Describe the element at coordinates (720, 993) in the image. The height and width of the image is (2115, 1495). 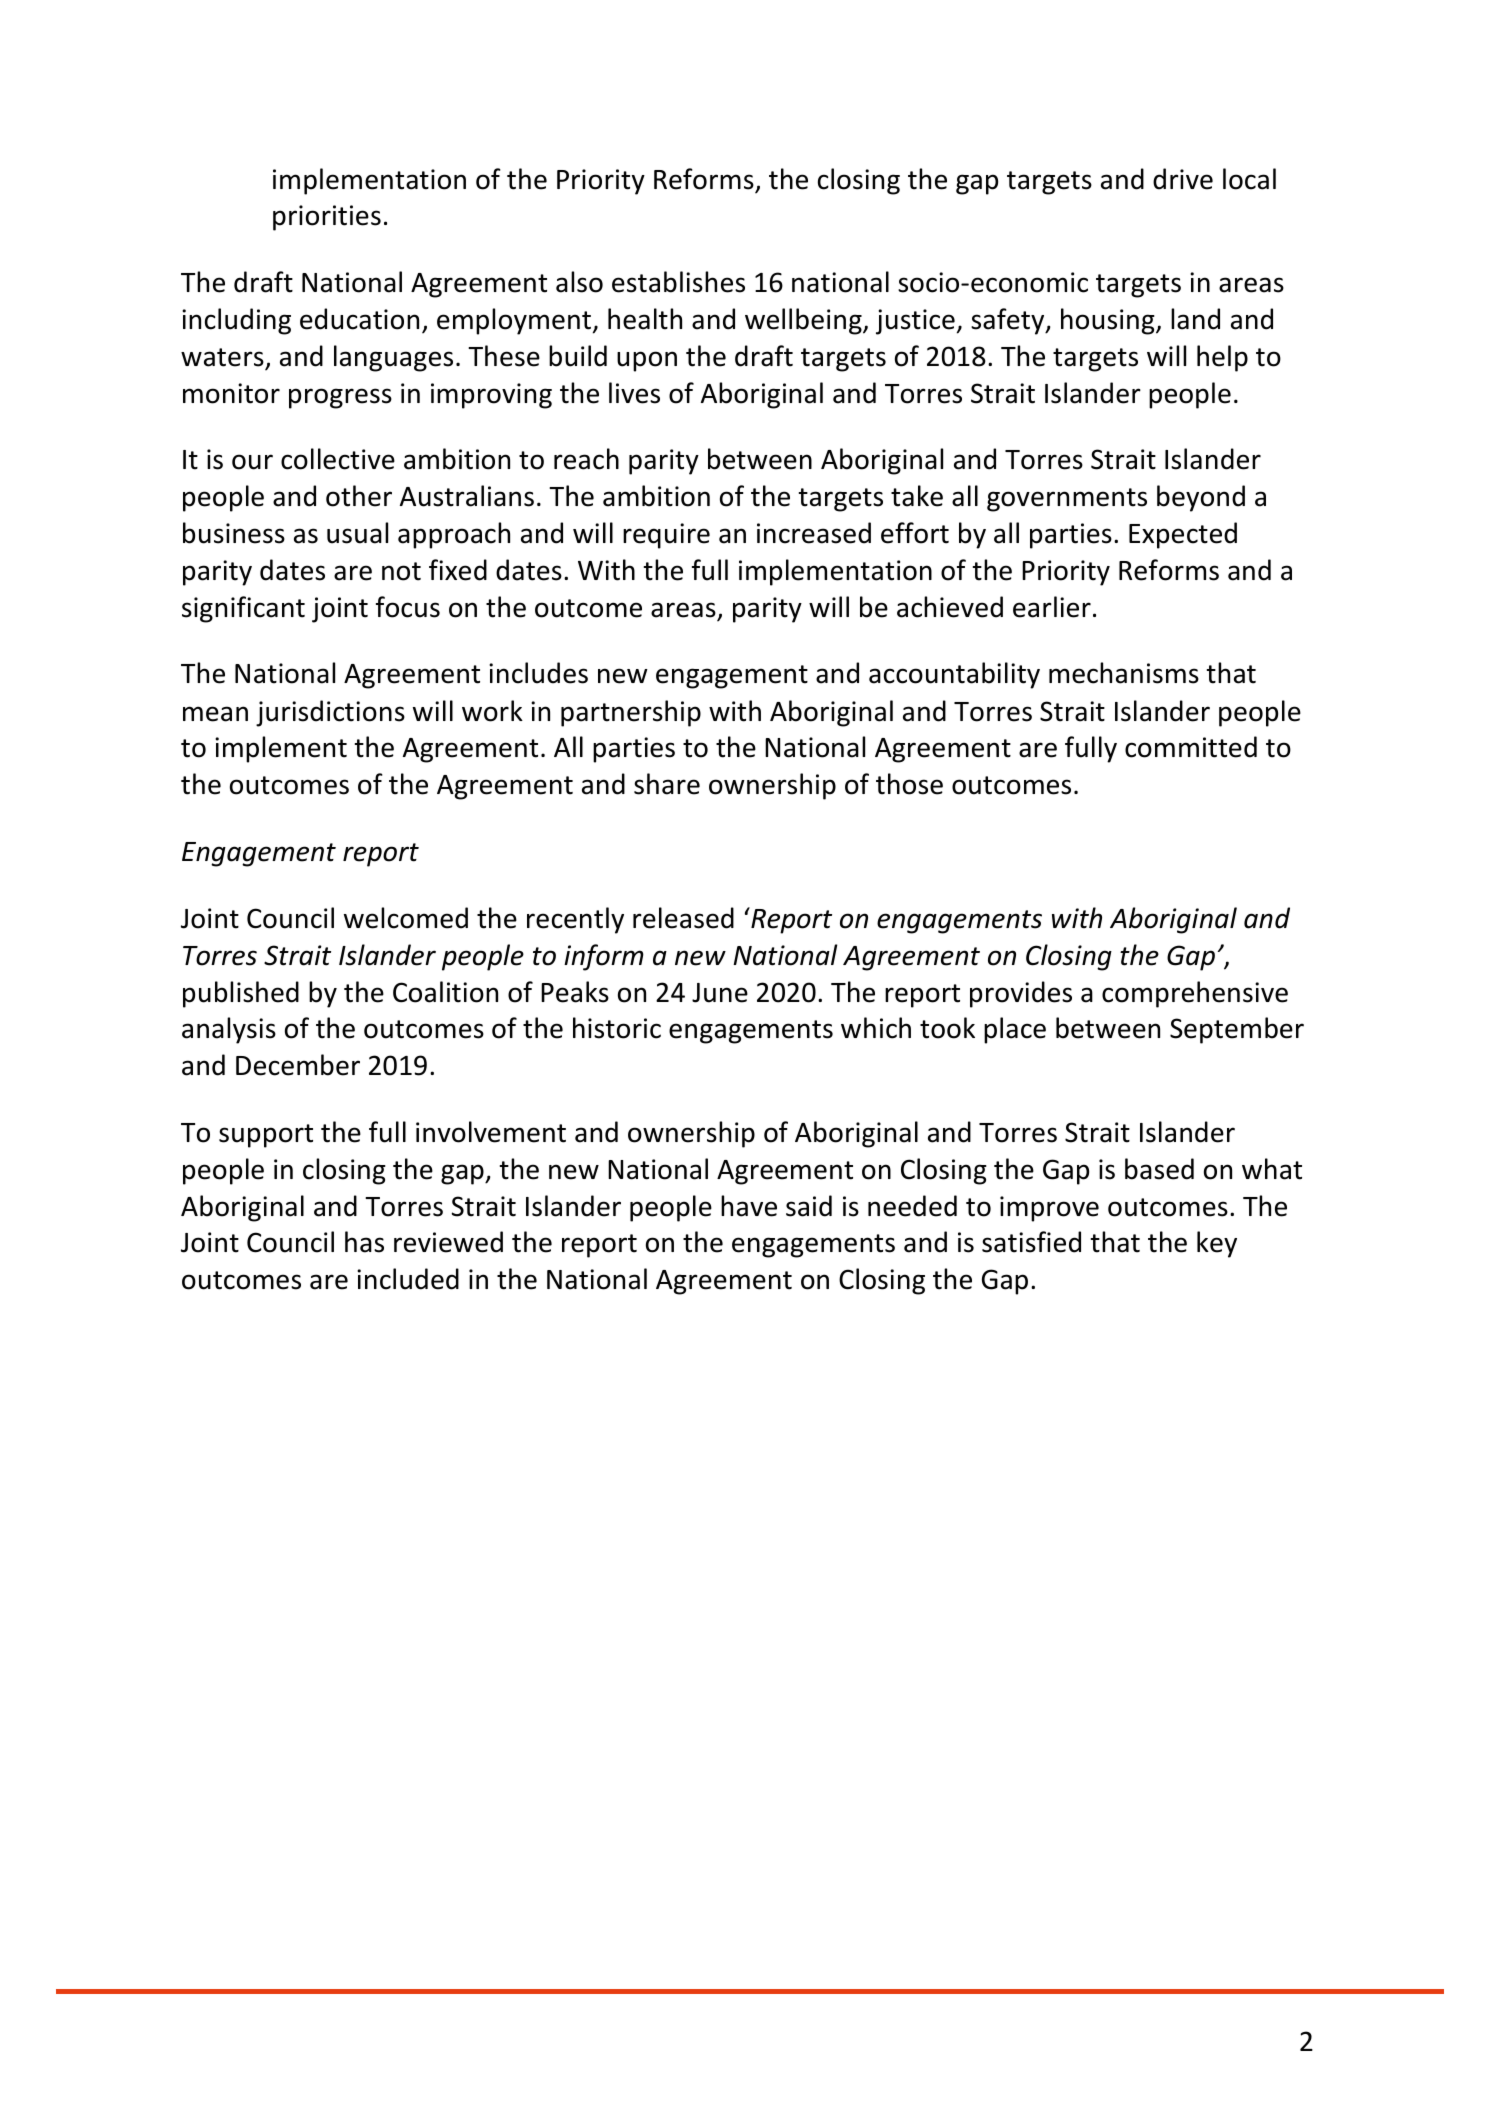
I see `June` at that location.
